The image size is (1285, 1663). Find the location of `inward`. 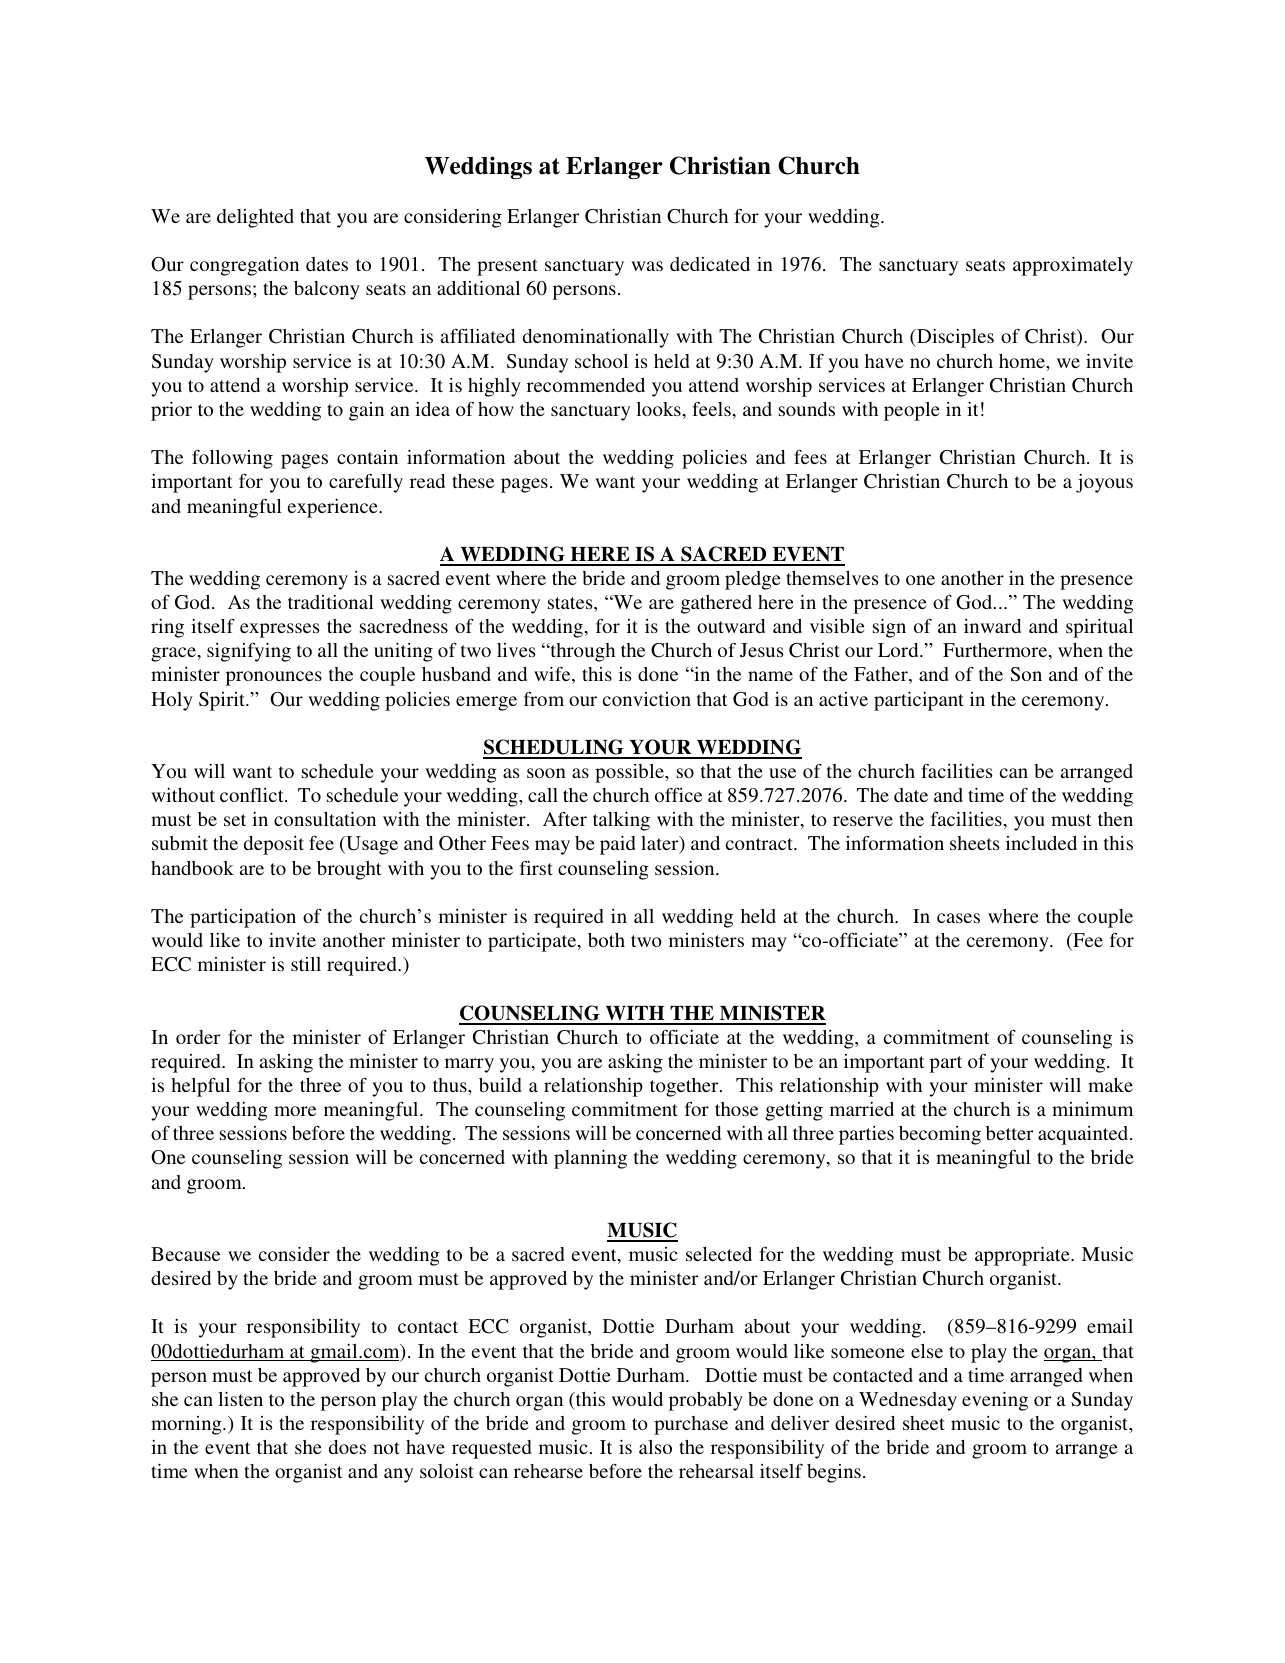

inward is located at coordinates (992, 626).
